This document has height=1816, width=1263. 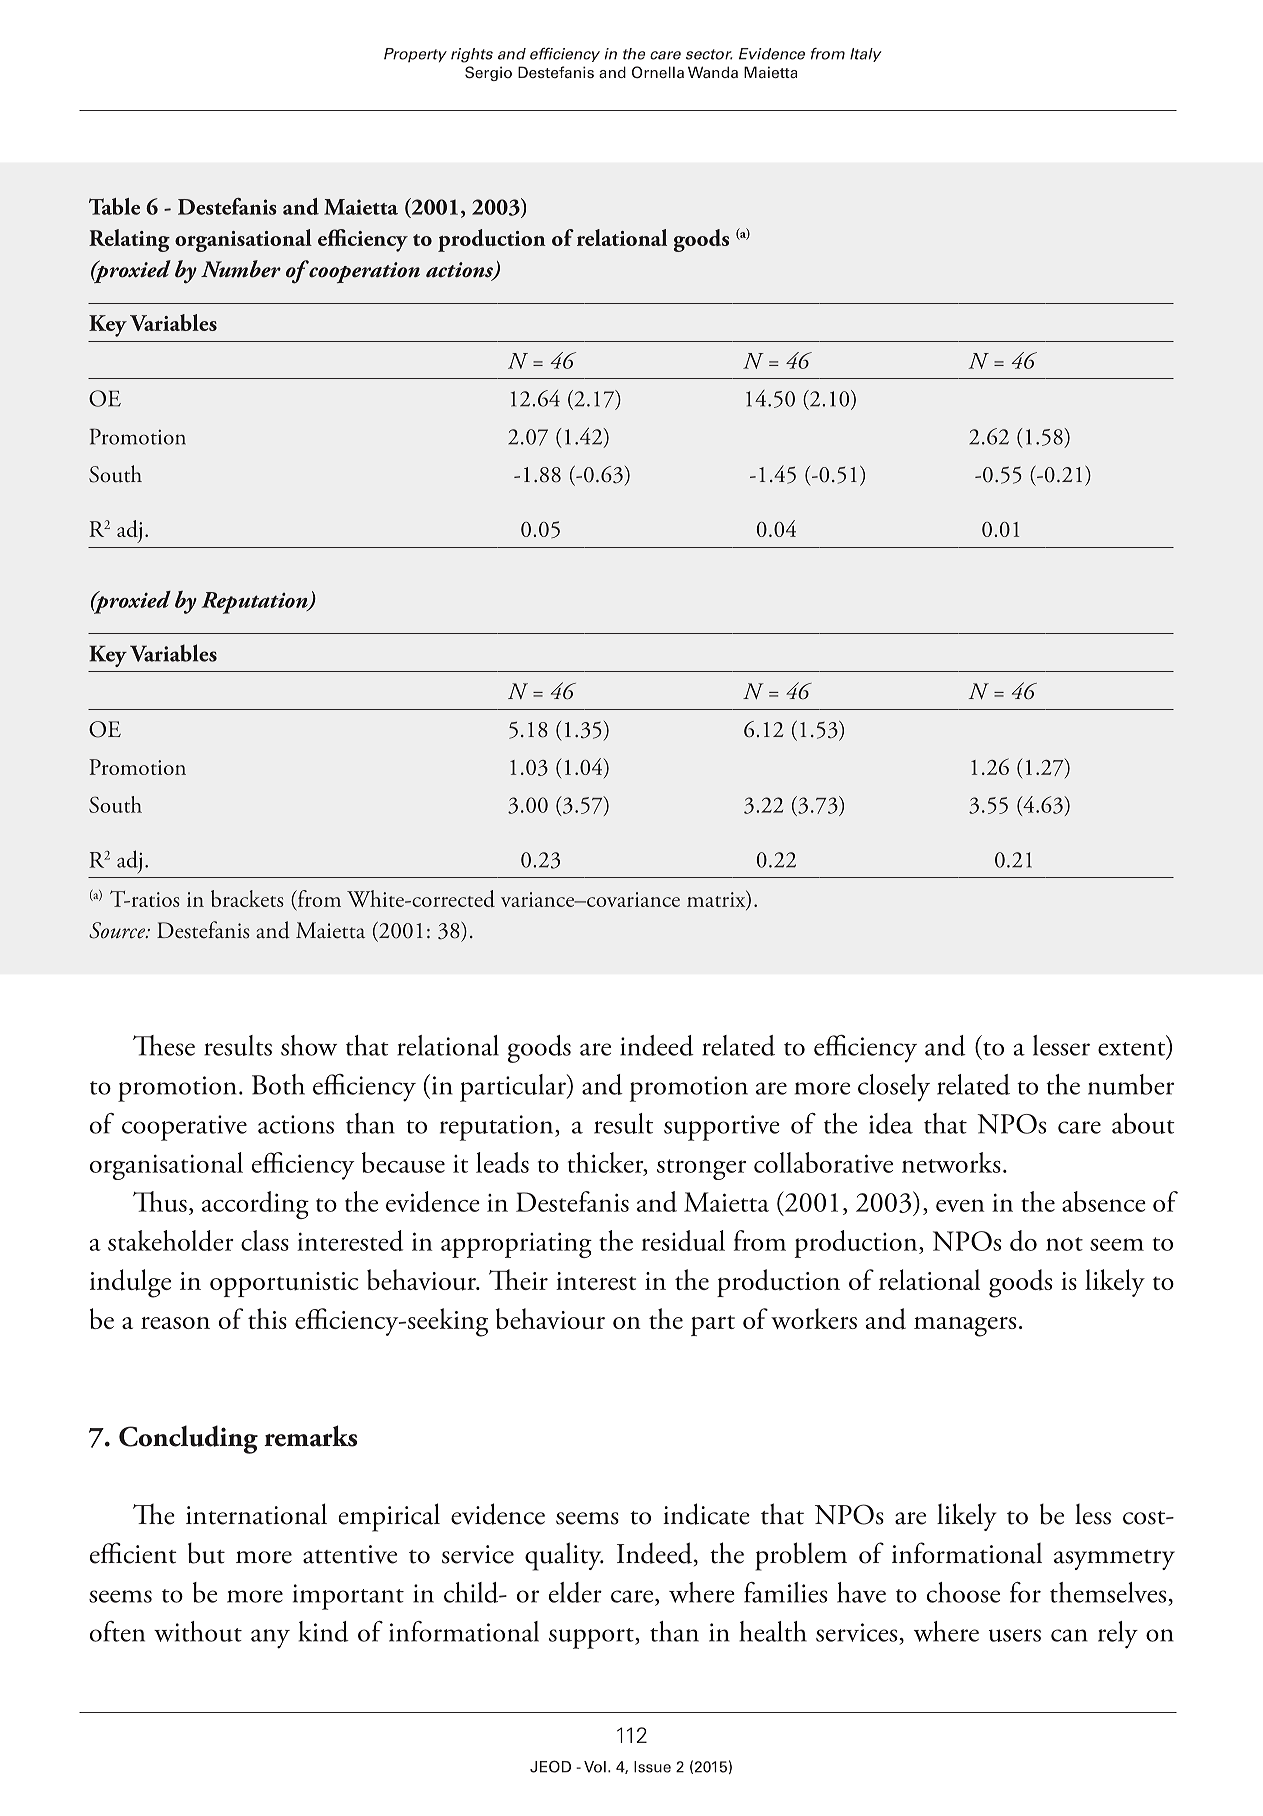 I want to click on Italy, so click(x=866, y=55).
